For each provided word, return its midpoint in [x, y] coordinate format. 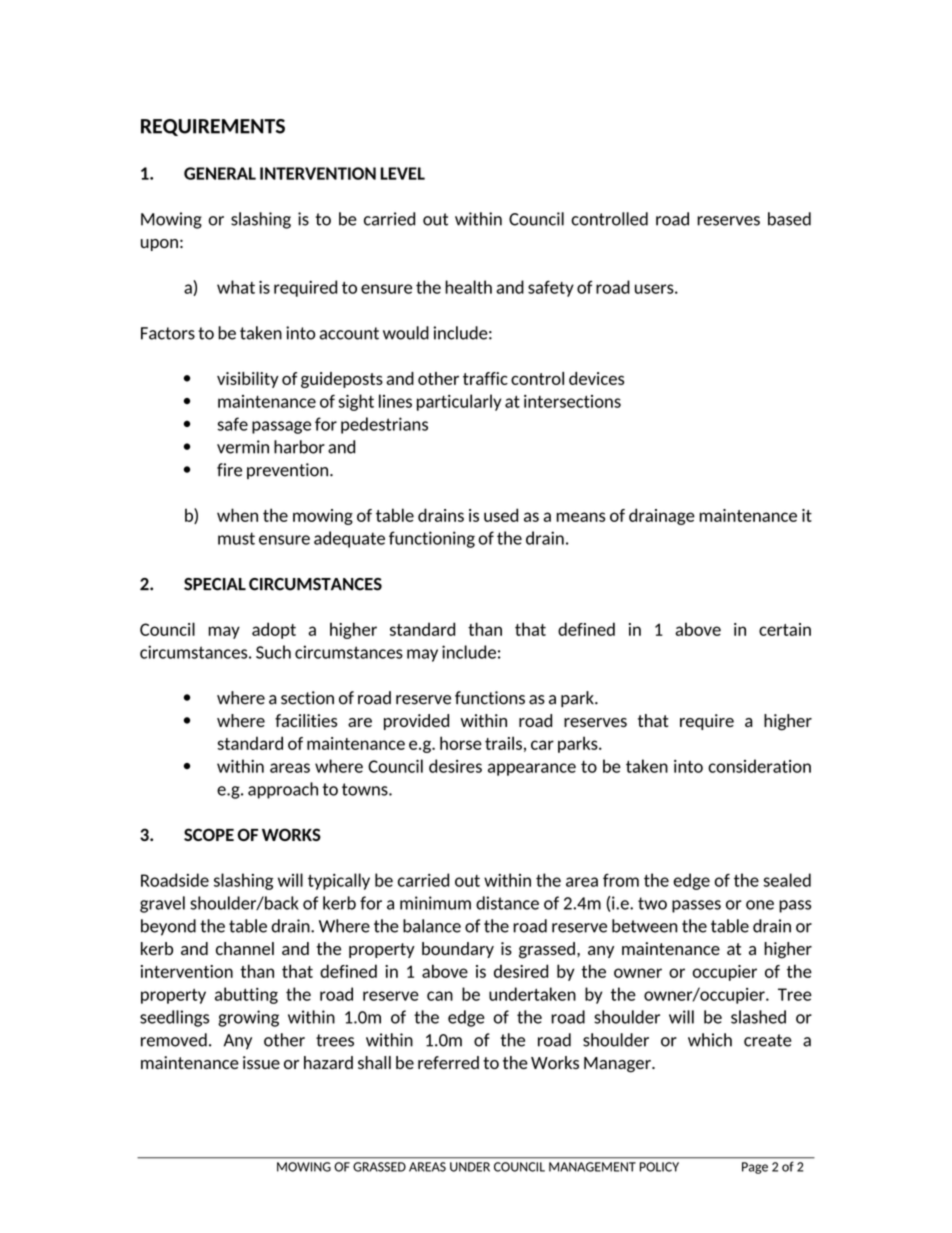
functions [490, 698]
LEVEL [402, 173]
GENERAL [220, 173]
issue [261, 1062]
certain [785, 629]
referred [448, 1062]
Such [273, 652]
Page [755, 1168]
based [789, 219]
